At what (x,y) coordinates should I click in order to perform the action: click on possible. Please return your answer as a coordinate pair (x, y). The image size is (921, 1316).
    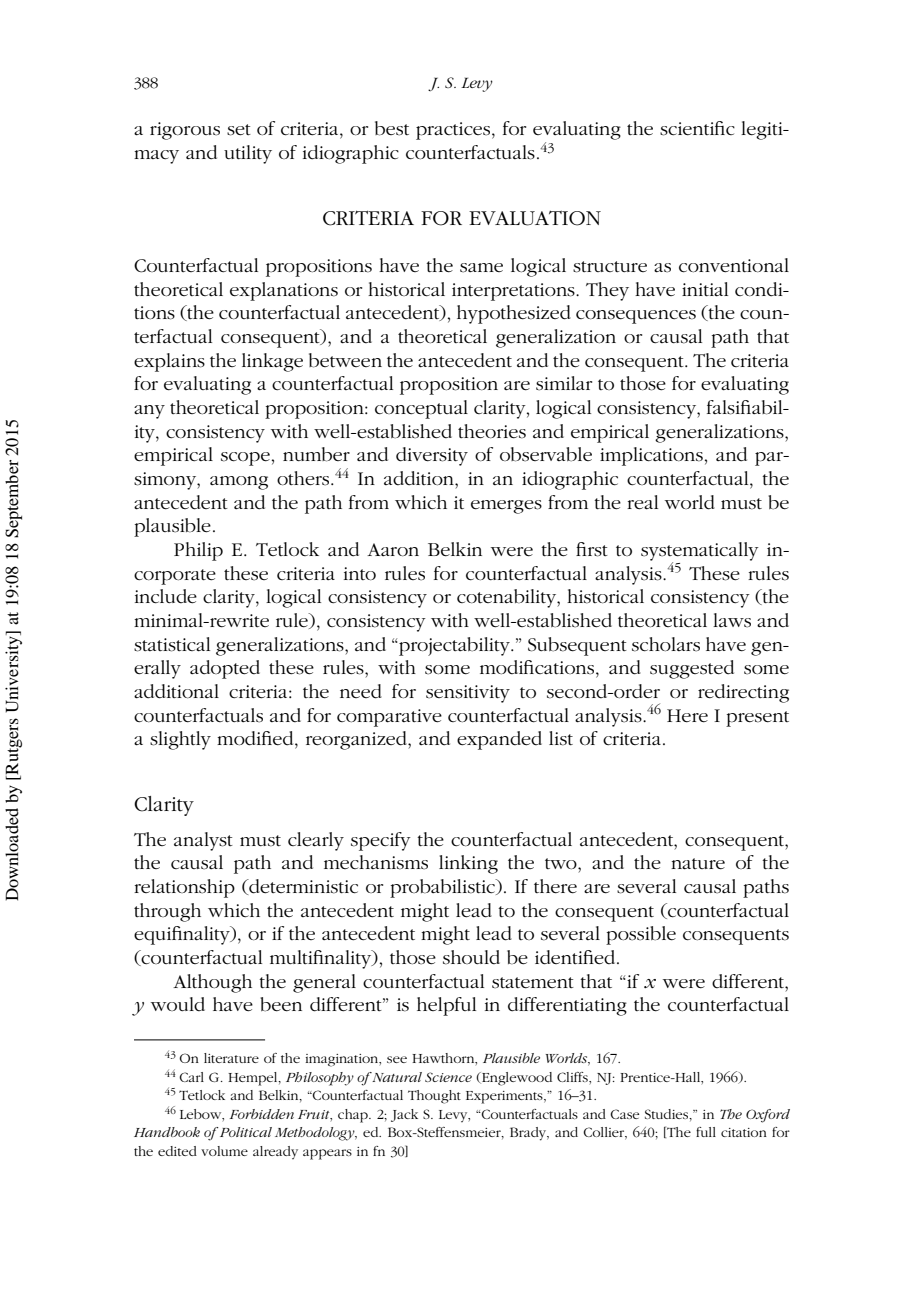
    Looking at the image, I should click on (641, 935).
